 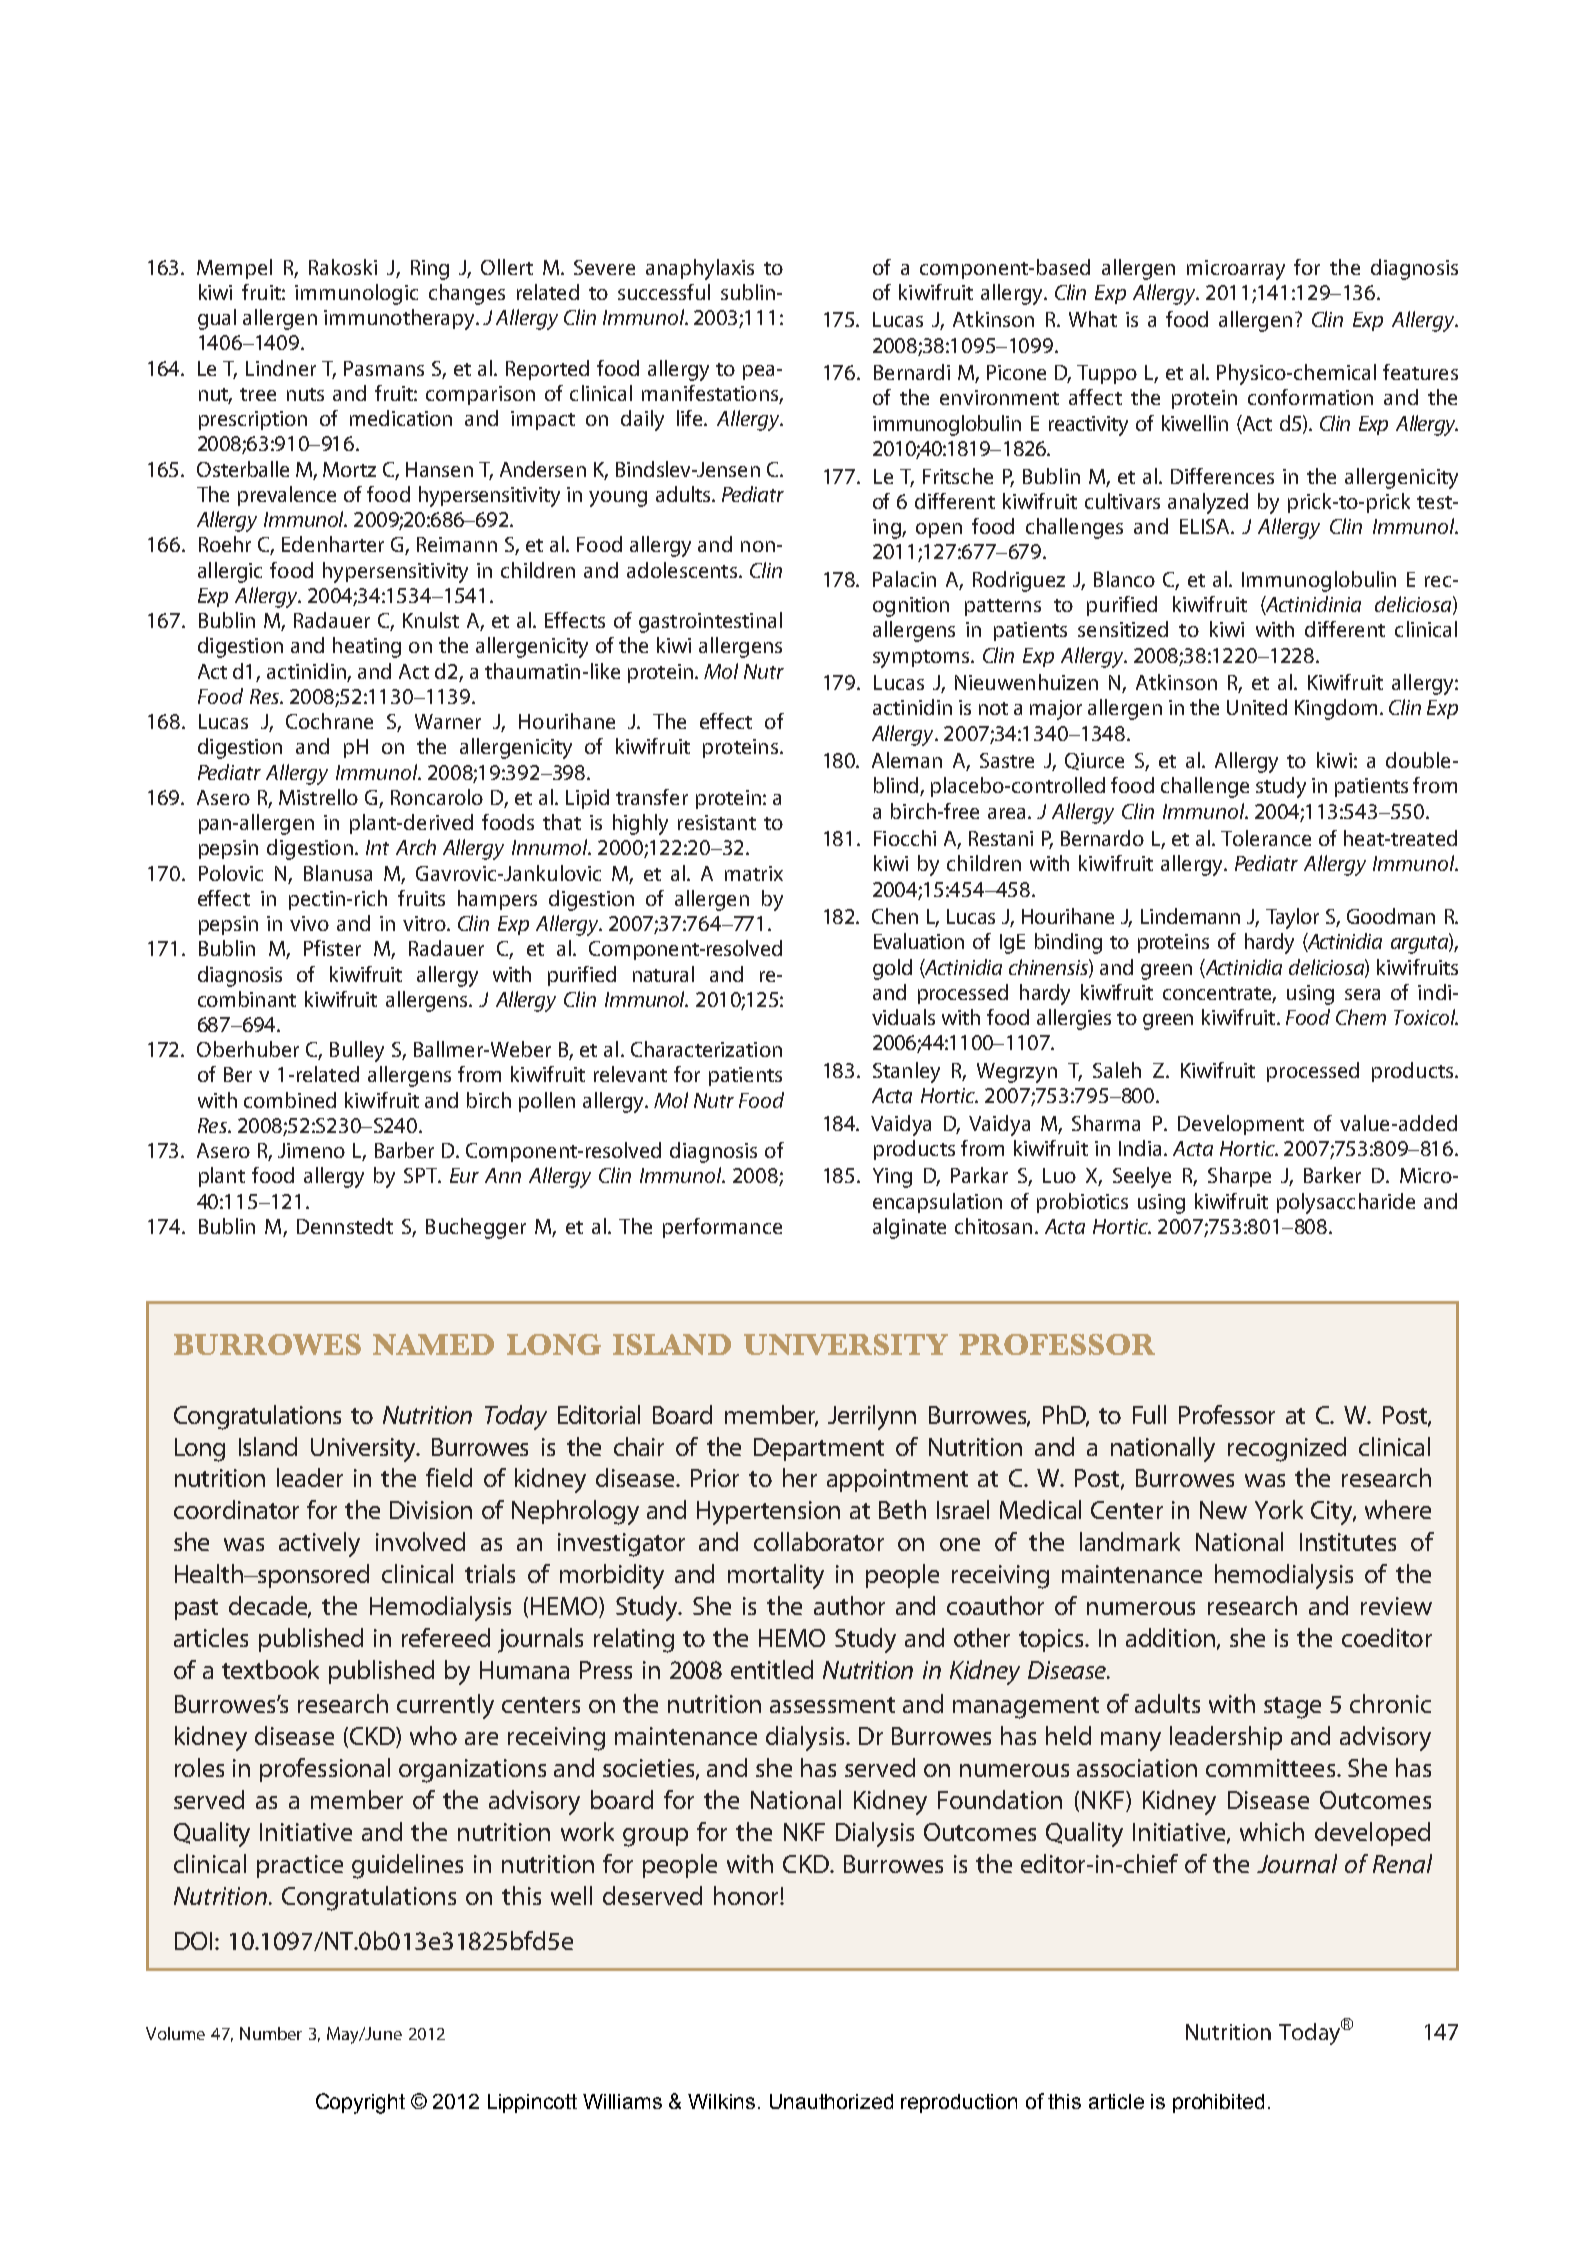 I want to click on Ying, so click(x=892, y=1178).
